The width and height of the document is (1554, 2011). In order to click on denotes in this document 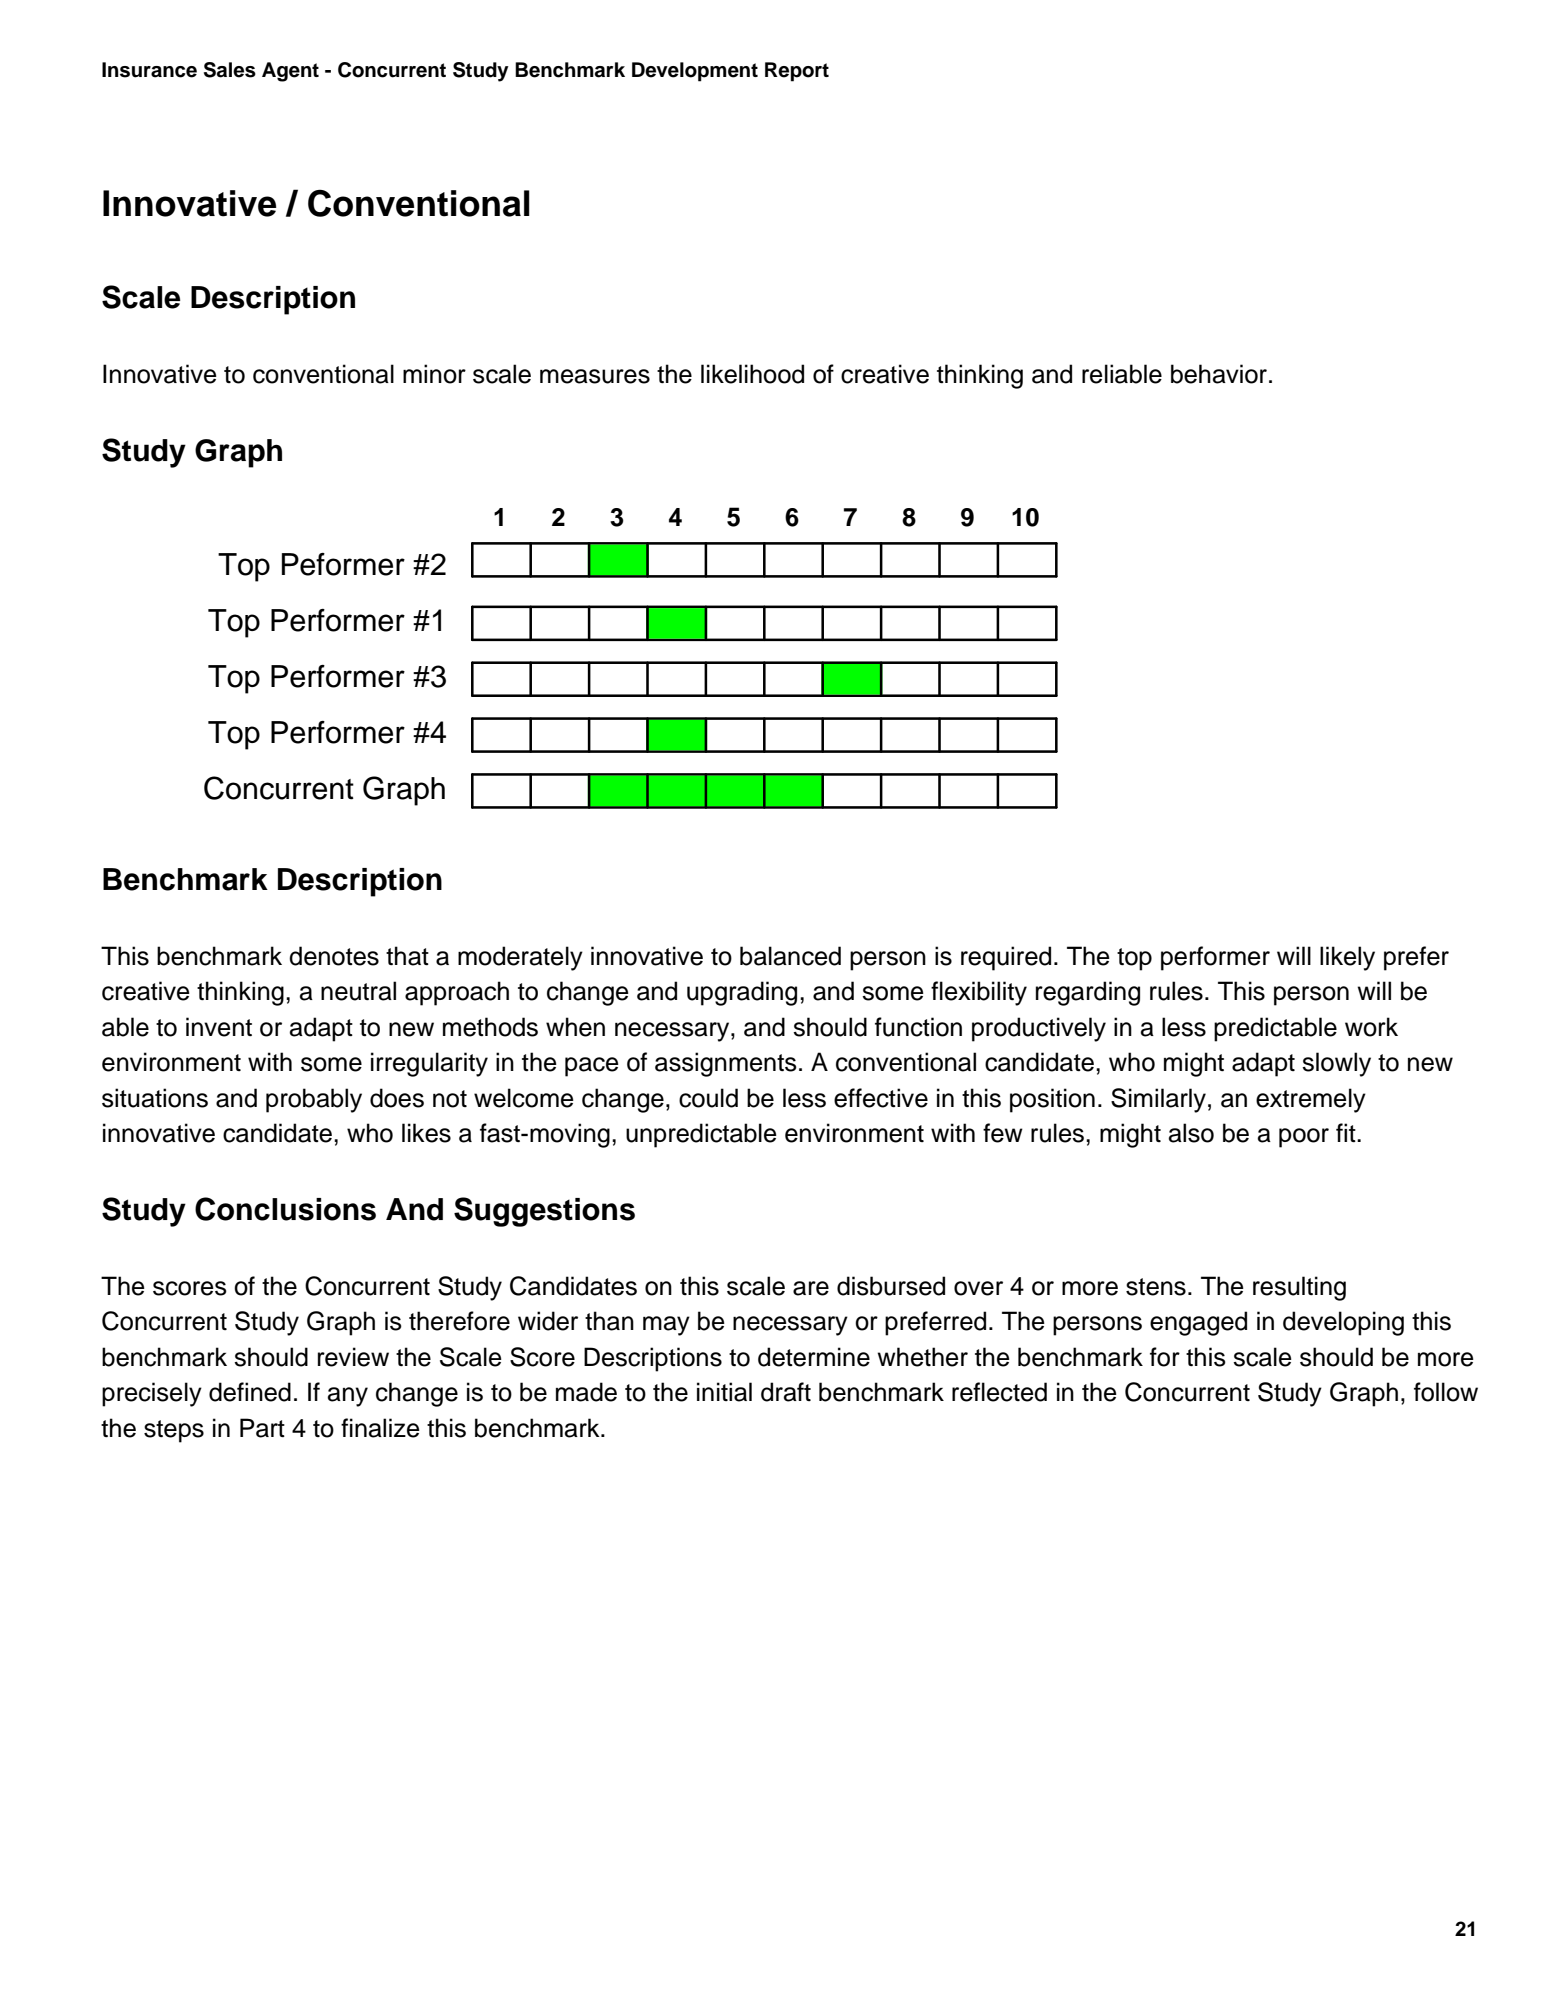, I will do `click(334, 956)`.
